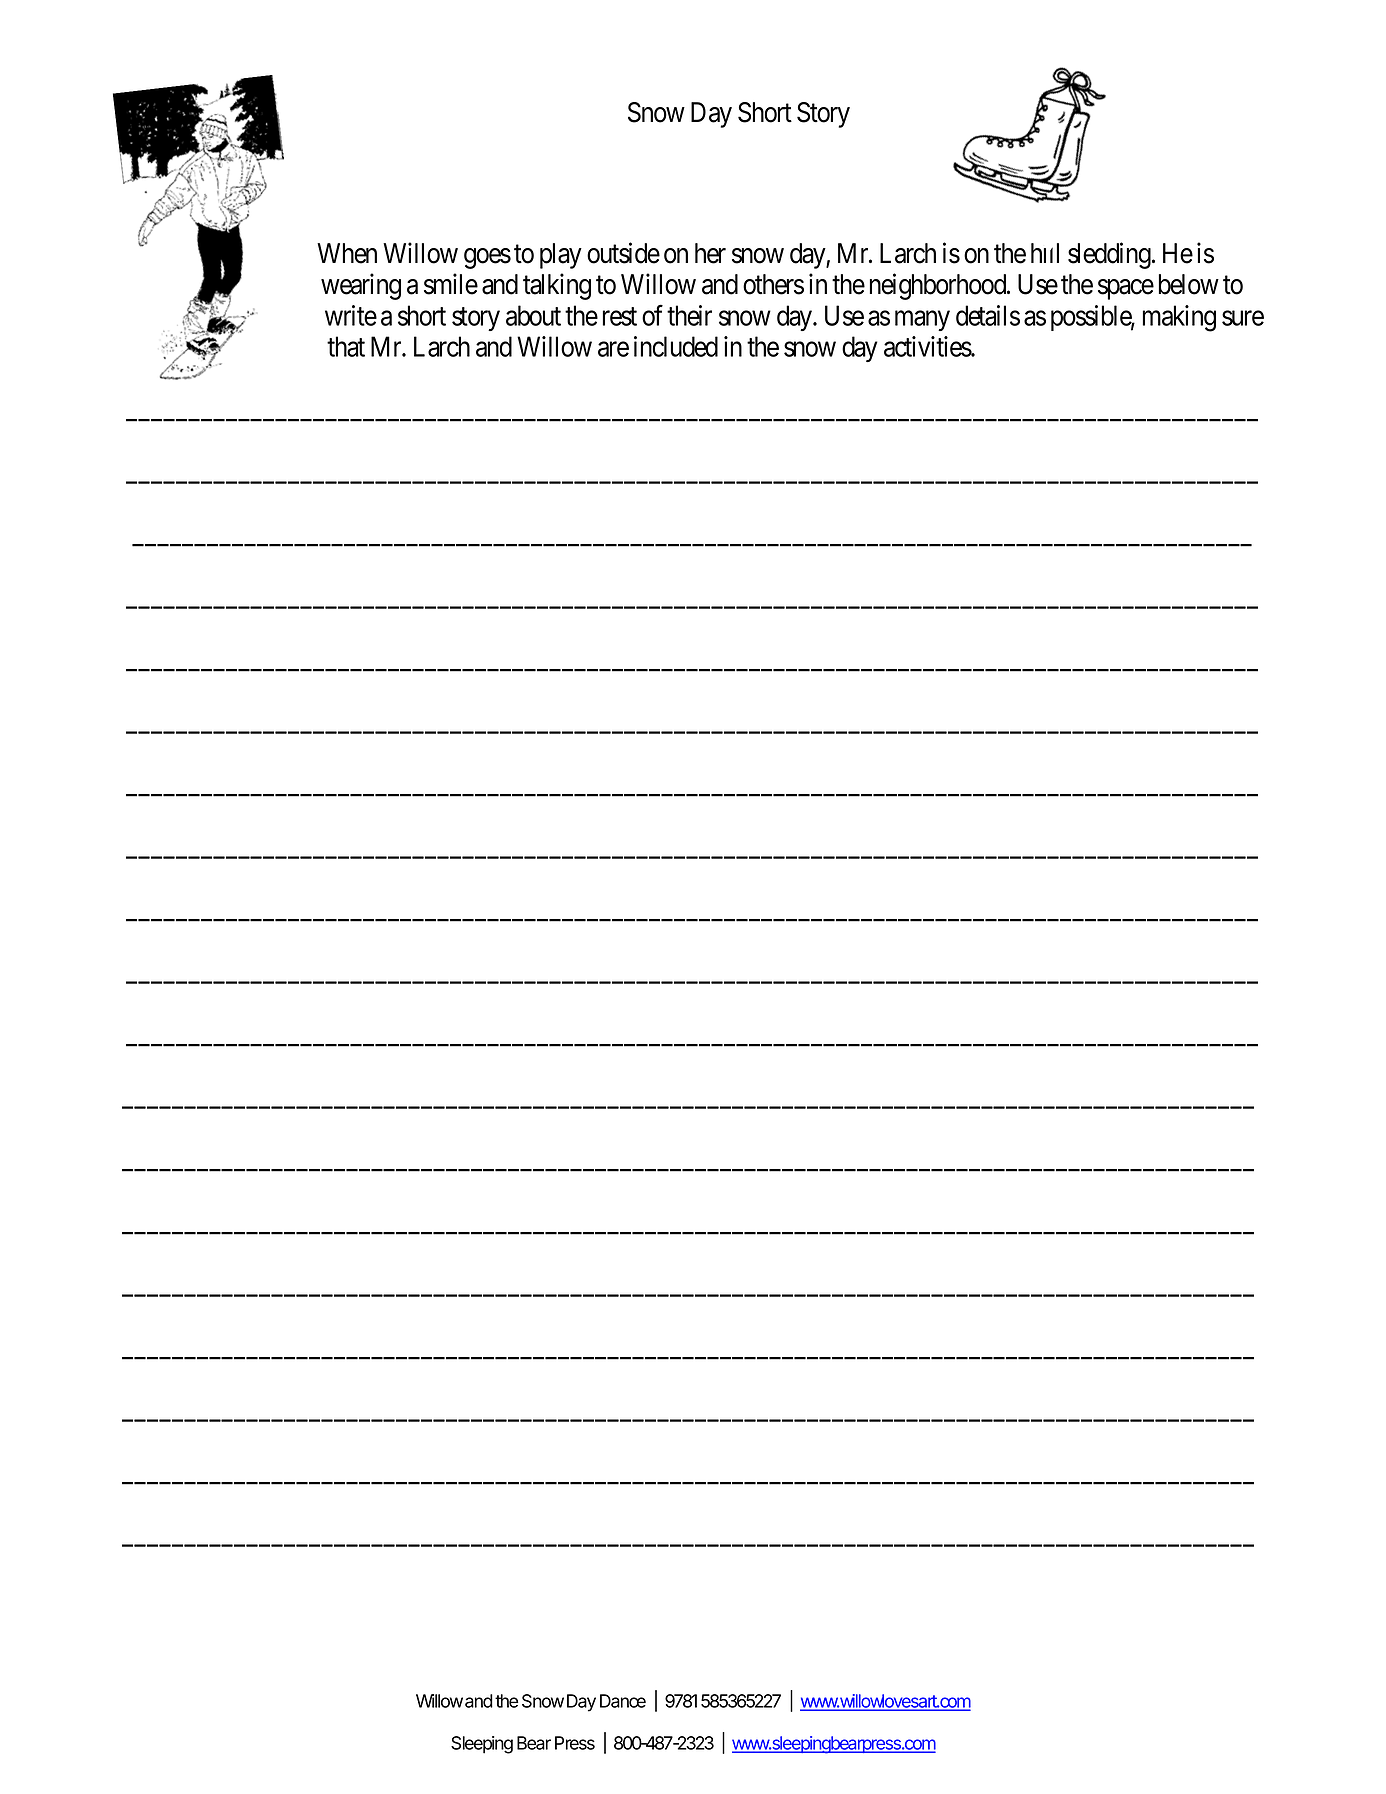 The image size is (1386, 1794). Describe the element at coordinates (676, 346) in the screenshot. I see `included` at that location.
